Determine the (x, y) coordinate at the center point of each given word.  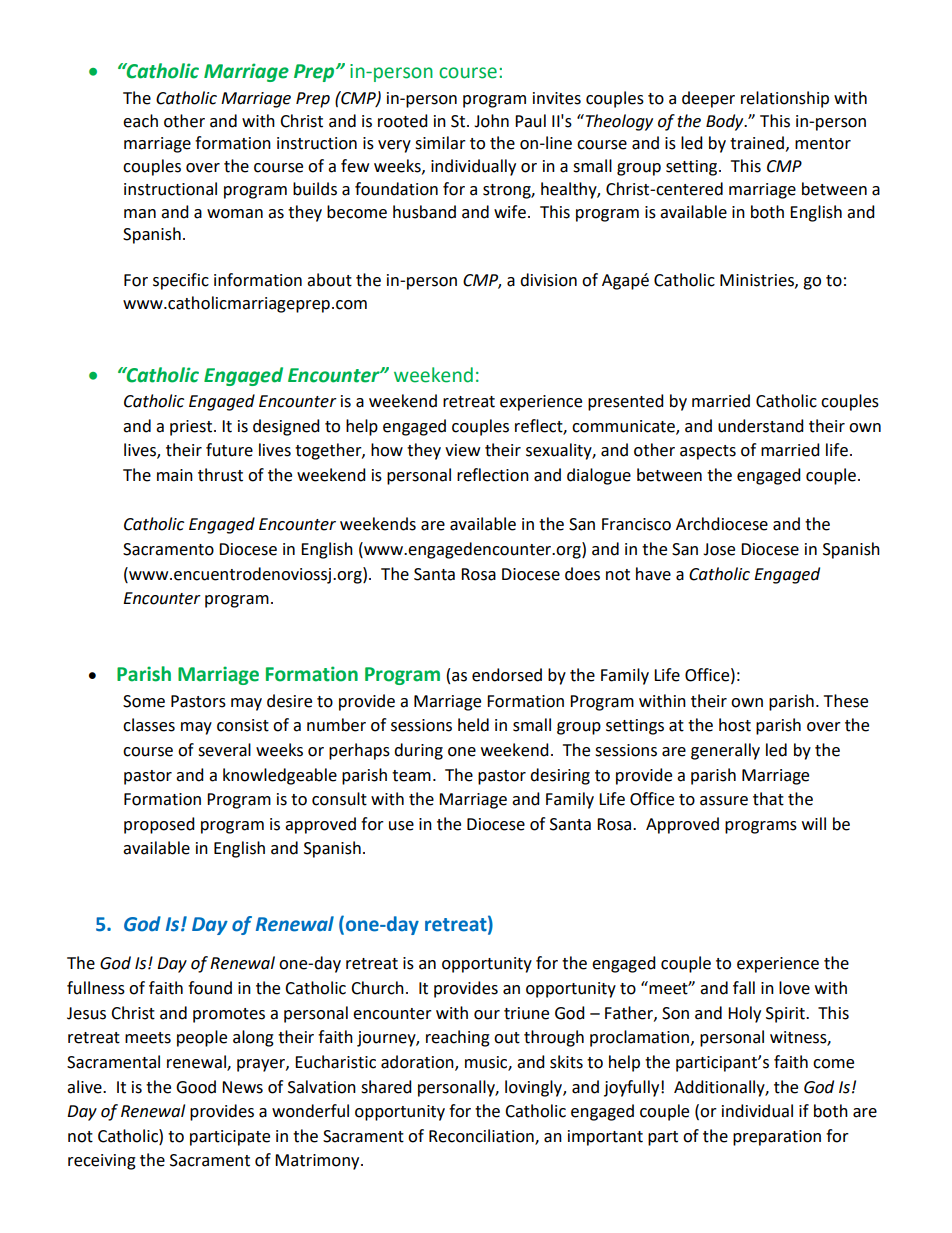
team (411, 776)
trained (757, 143)
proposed (159, 825)
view (462, 450)
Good (196, 1087)
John (491, 121)
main (175, 475)
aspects (708, 452)
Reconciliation (482, 1136)
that (768, 799)
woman (235, 214)
